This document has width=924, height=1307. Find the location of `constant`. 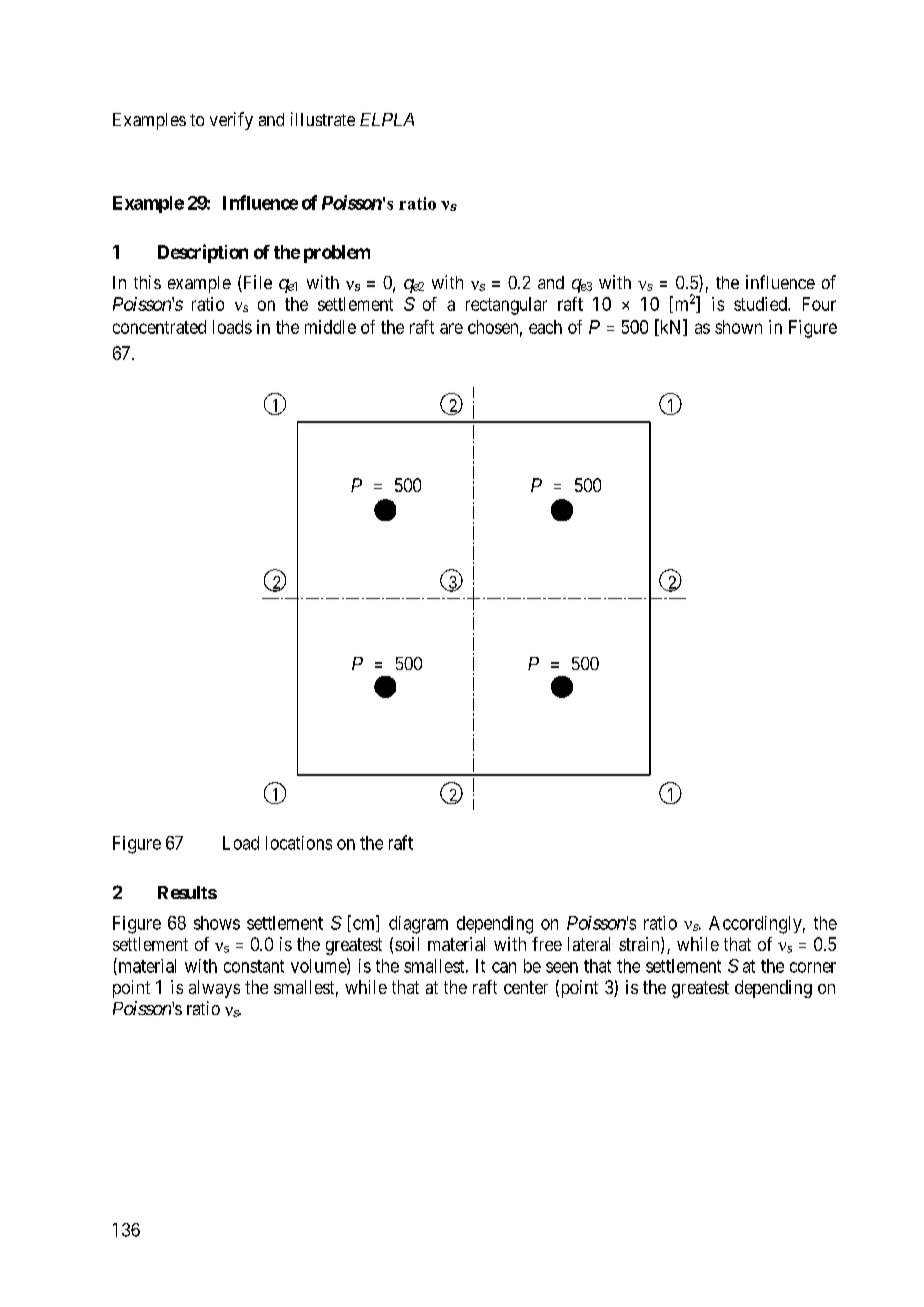

constant is located at coordinates (254, 966).
